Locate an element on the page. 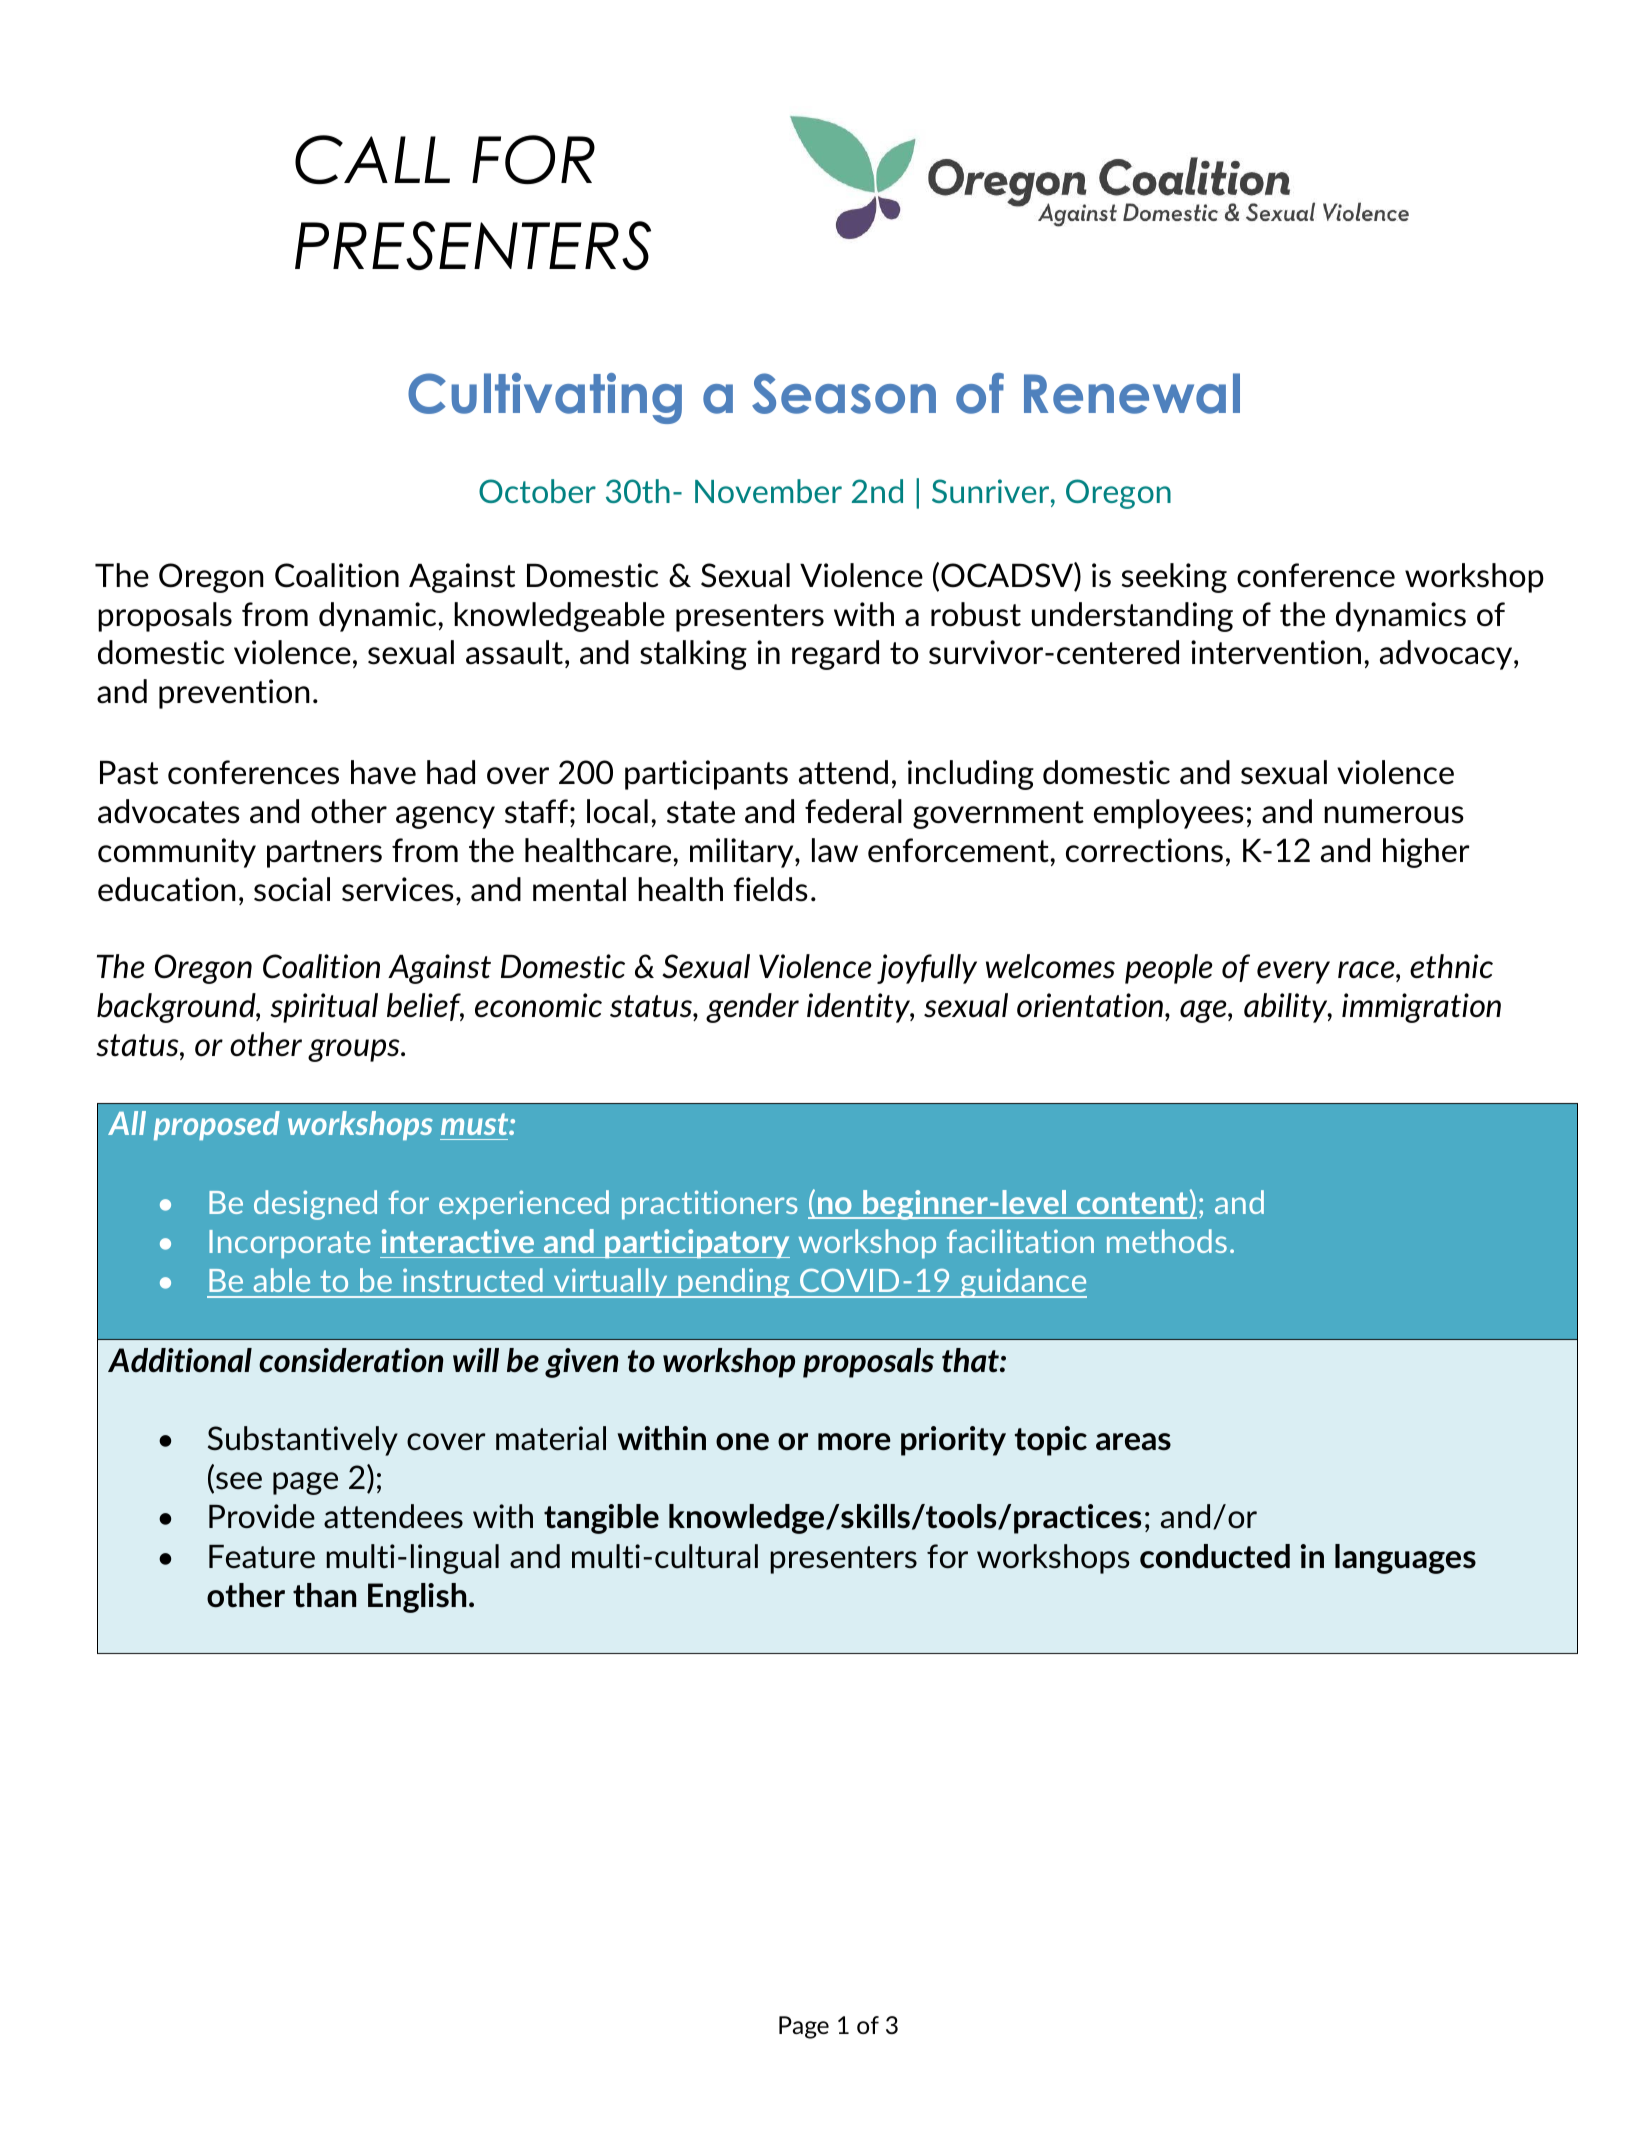 The width and height of the page is (1651, 2136). Season is located at coordinates (844, 393).
